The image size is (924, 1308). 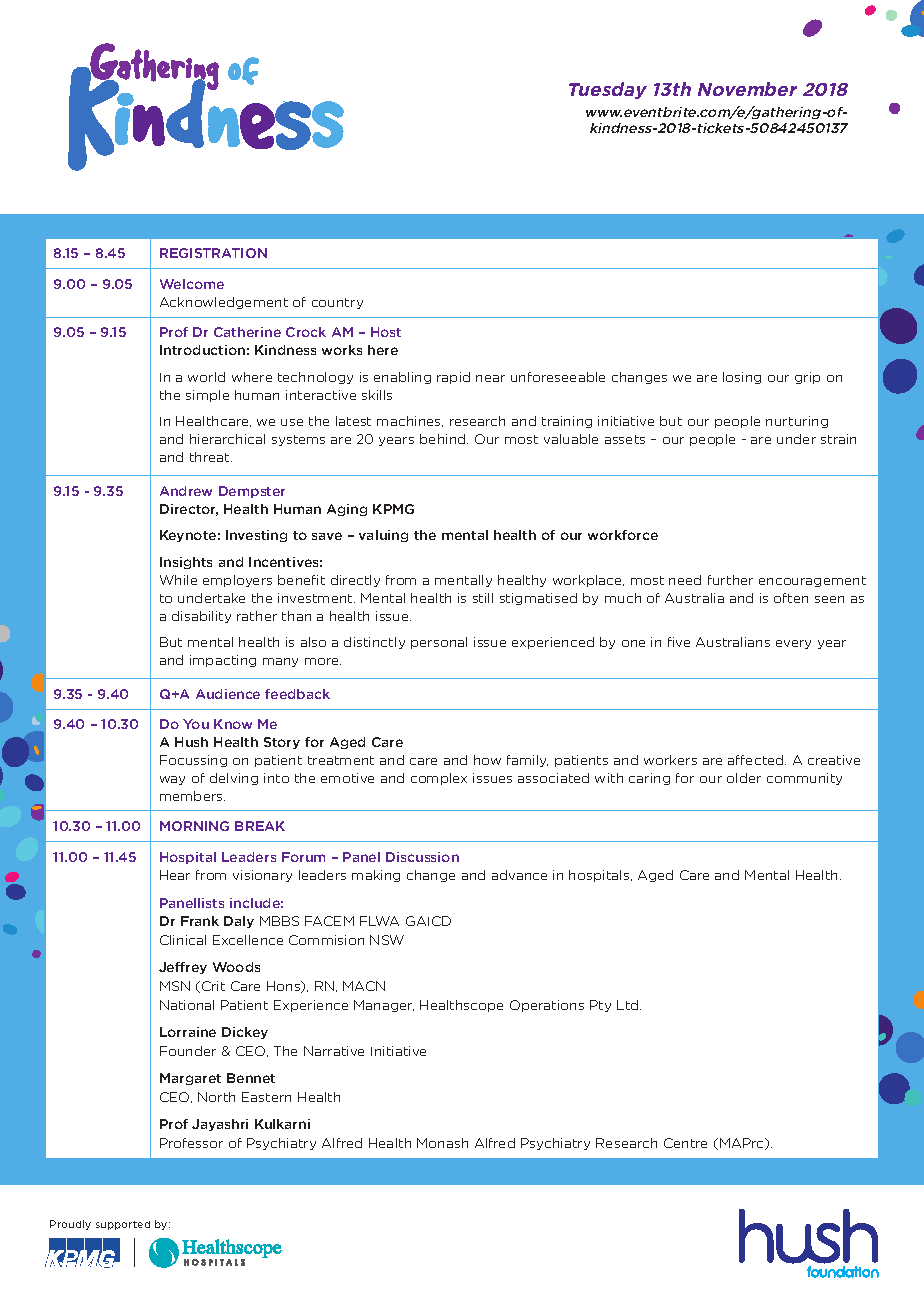 I want to click on affected, so click(x=757, y=760).
